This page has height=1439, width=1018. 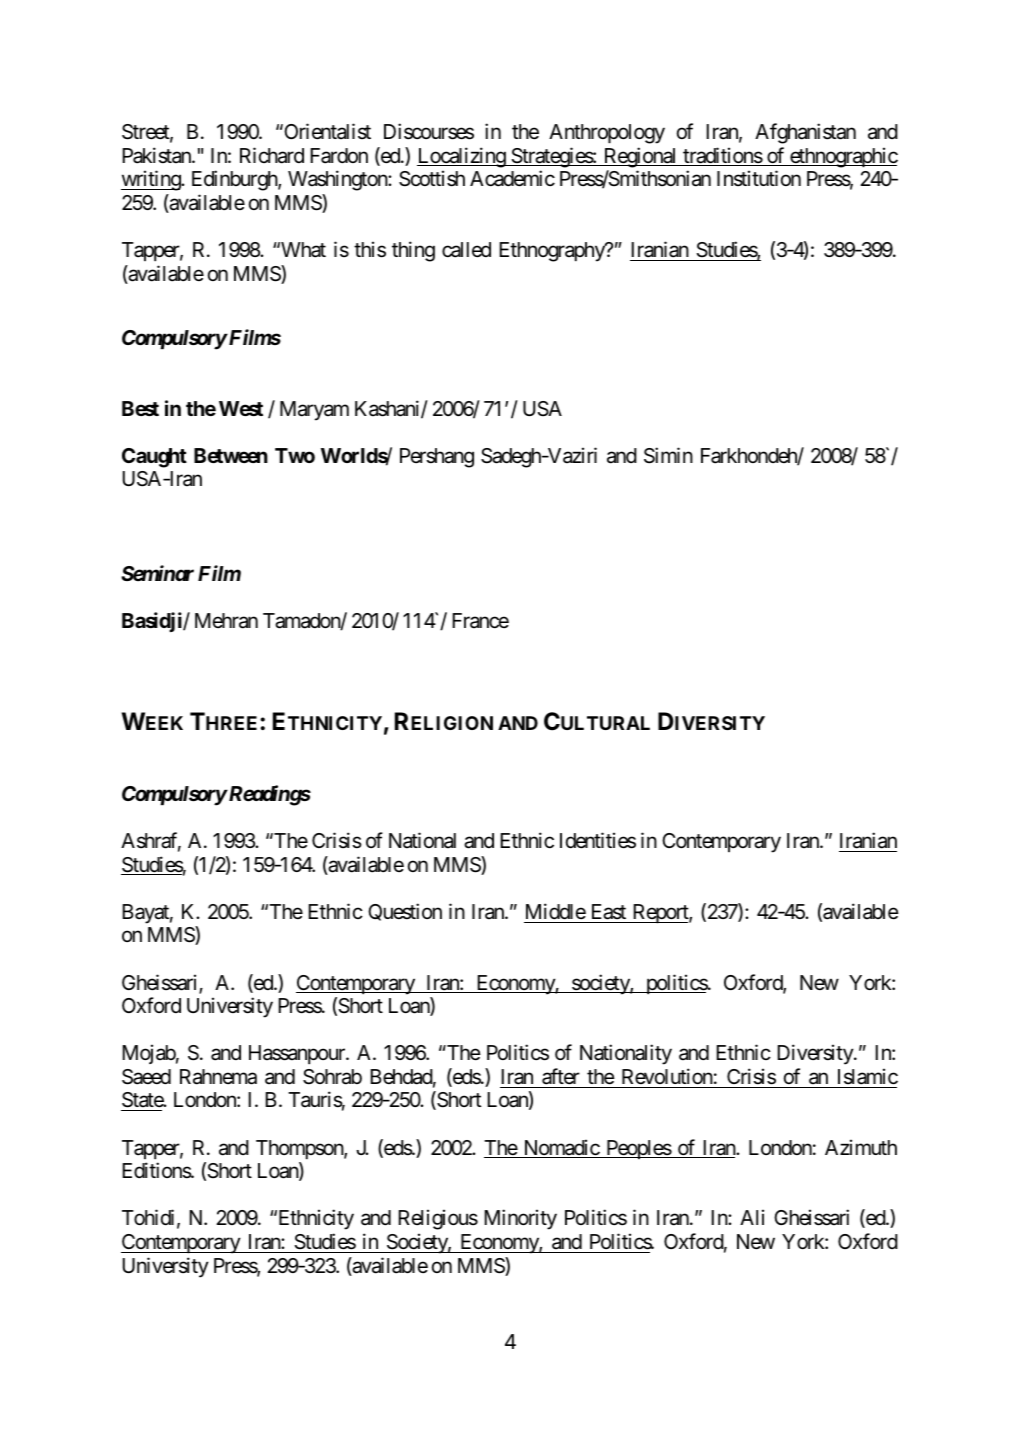 What do you see at coordinates (759, 178) in the page?
I see `Institution` at bounding box center [759, 178].
